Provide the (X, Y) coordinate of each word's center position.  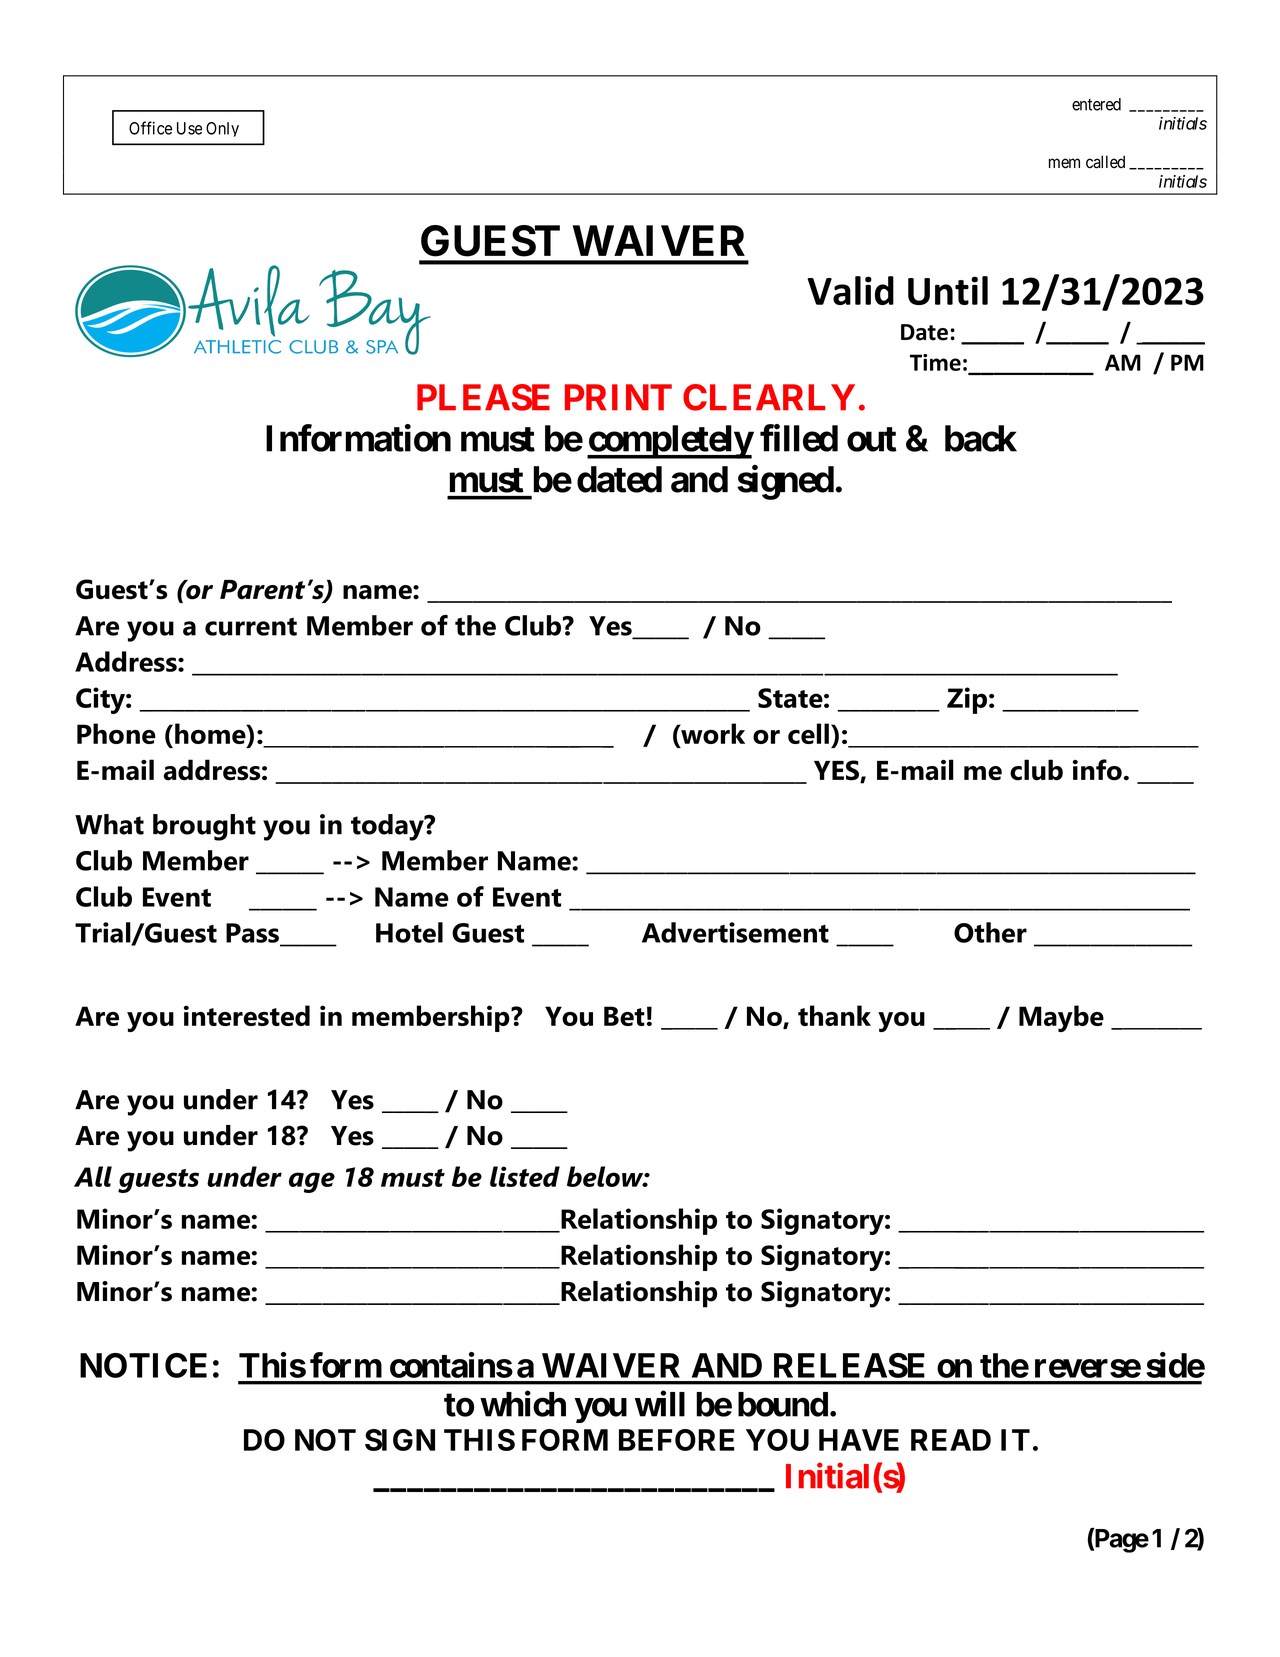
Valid (851, 290)
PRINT (618, 397)
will (660, 1404)
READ (951, 1440)
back (981, 438)
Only (222, 129)
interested (247, 1015)
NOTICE (143, 1365)
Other (990, 932)
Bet (624, 1016)
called (1105, 162)
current (251, 626)
